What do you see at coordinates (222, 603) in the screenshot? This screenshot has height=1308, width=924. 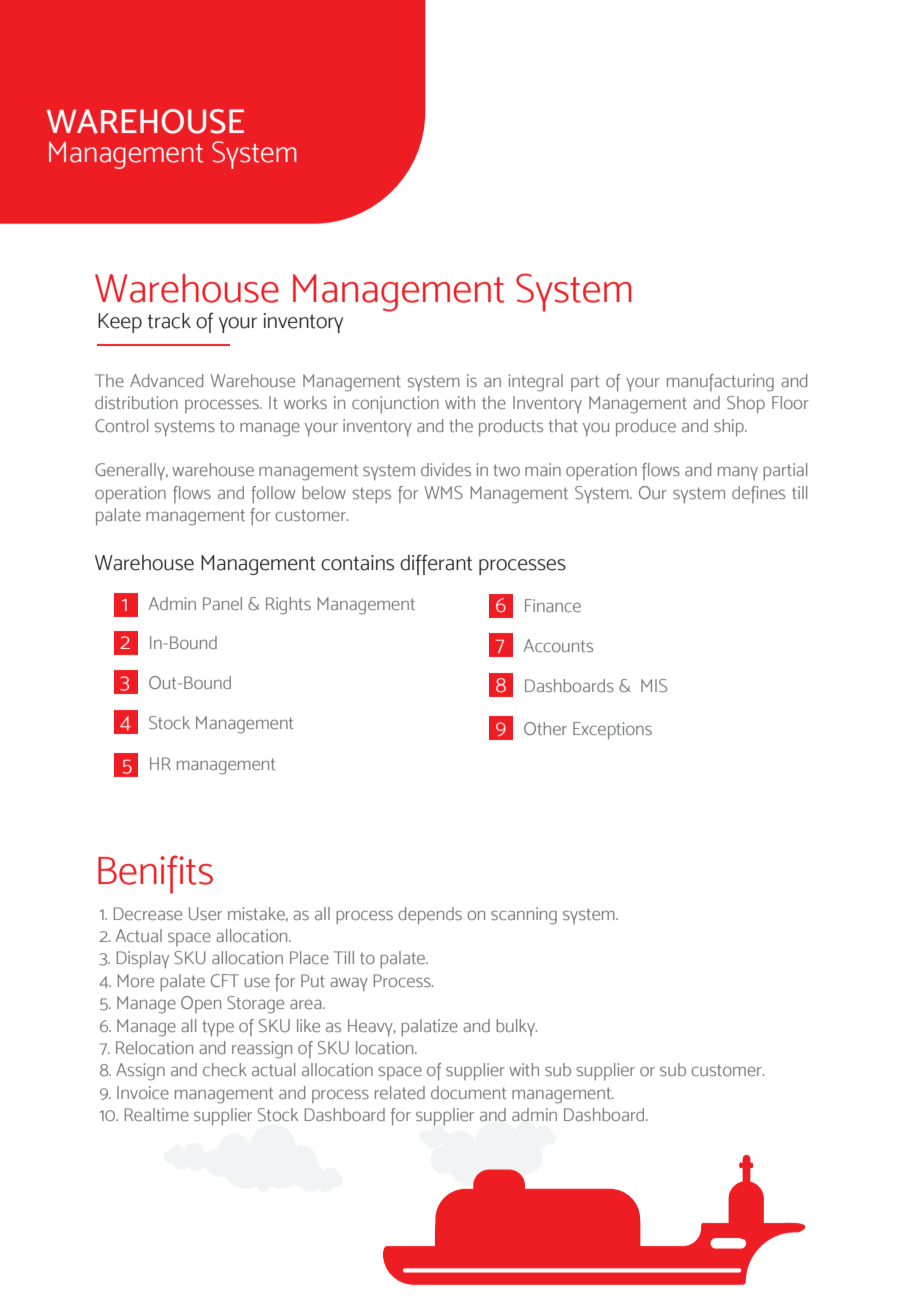 I see `Panel` at bounding box center [222, 603].
